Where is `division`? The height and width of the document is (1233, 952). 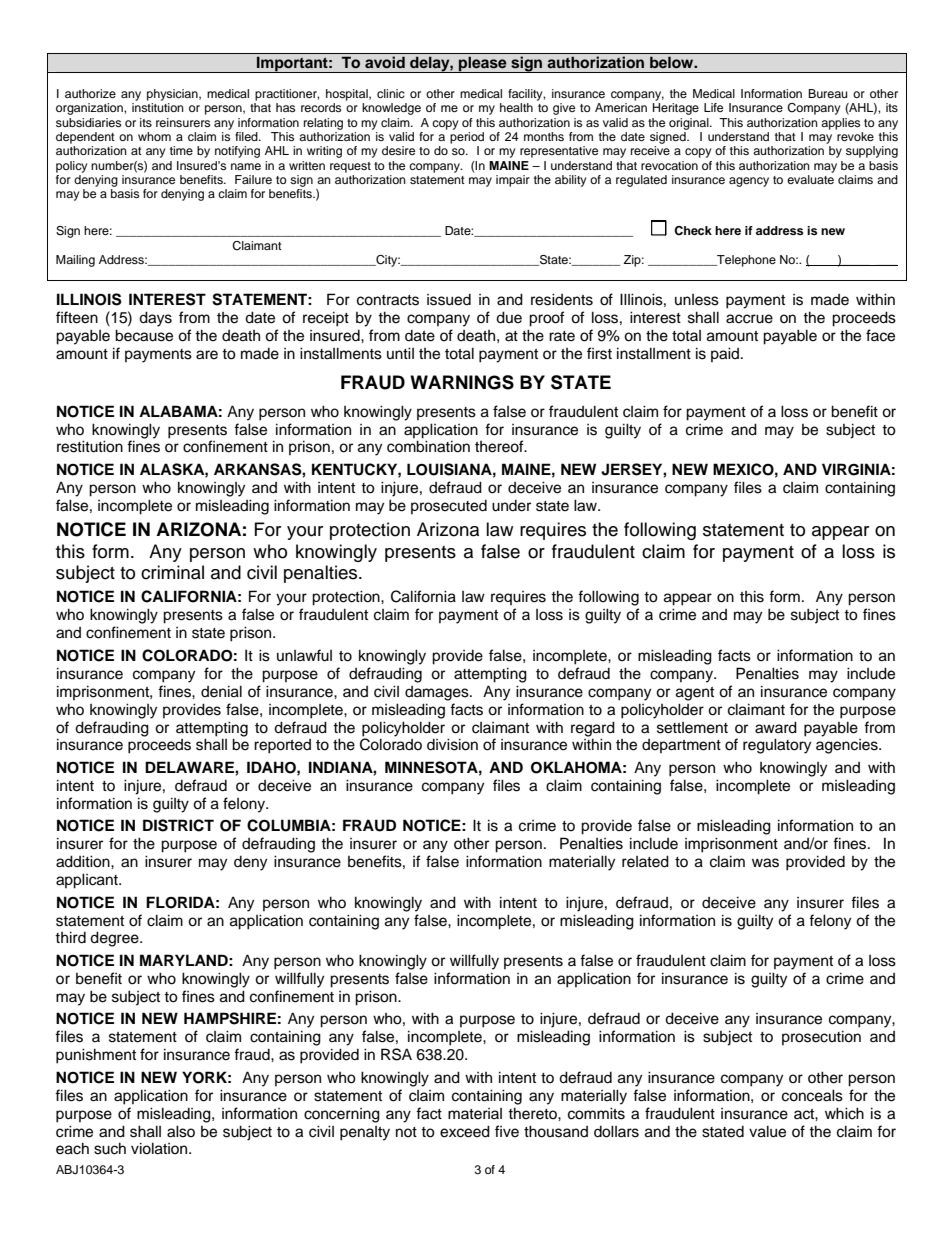 division is located at coordinates (452, 744).
